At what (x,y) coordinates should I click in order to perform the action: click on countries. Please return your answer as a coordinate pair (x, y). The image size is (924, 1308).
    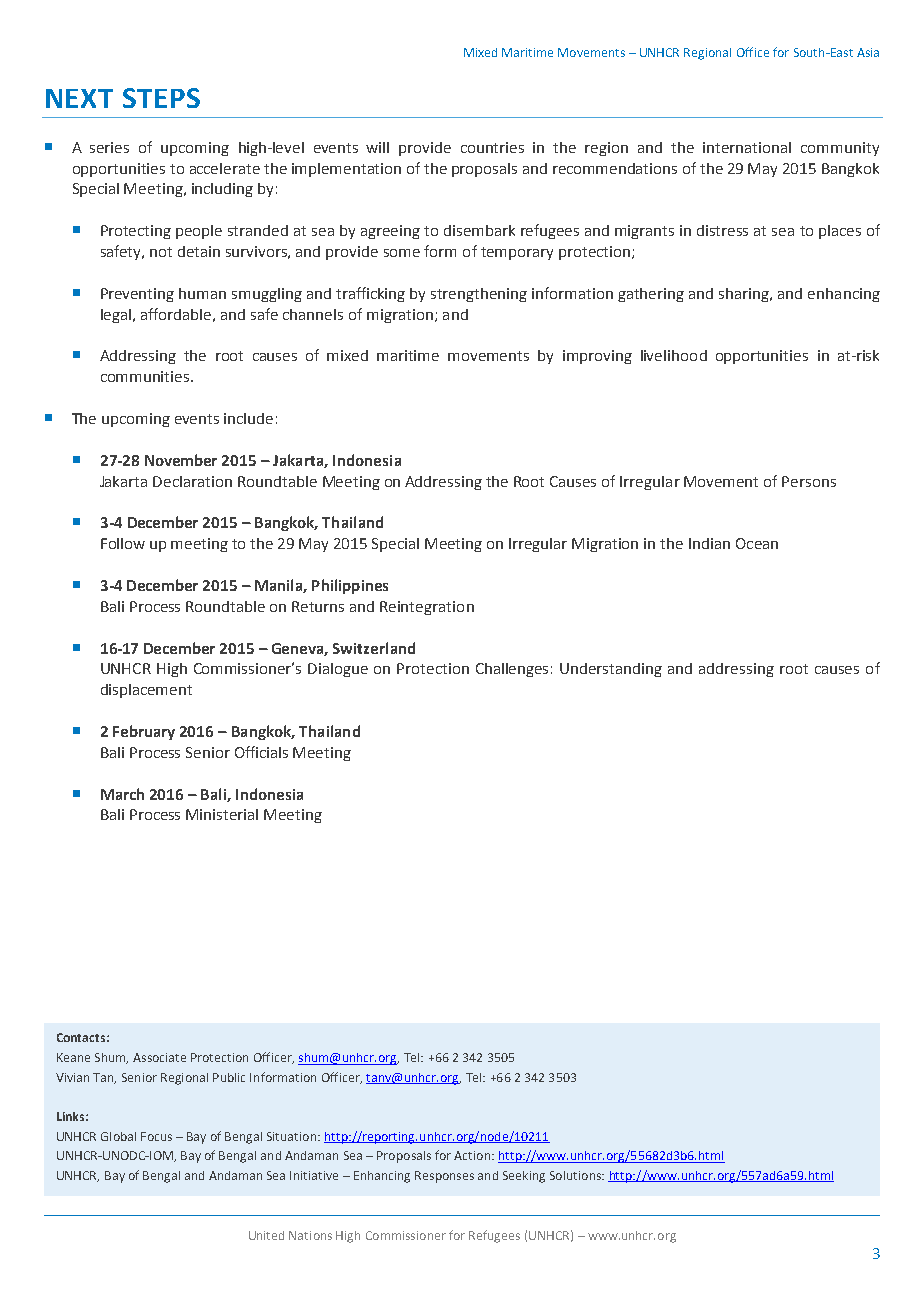
    Looking at the image, I should click on (492, 147).
